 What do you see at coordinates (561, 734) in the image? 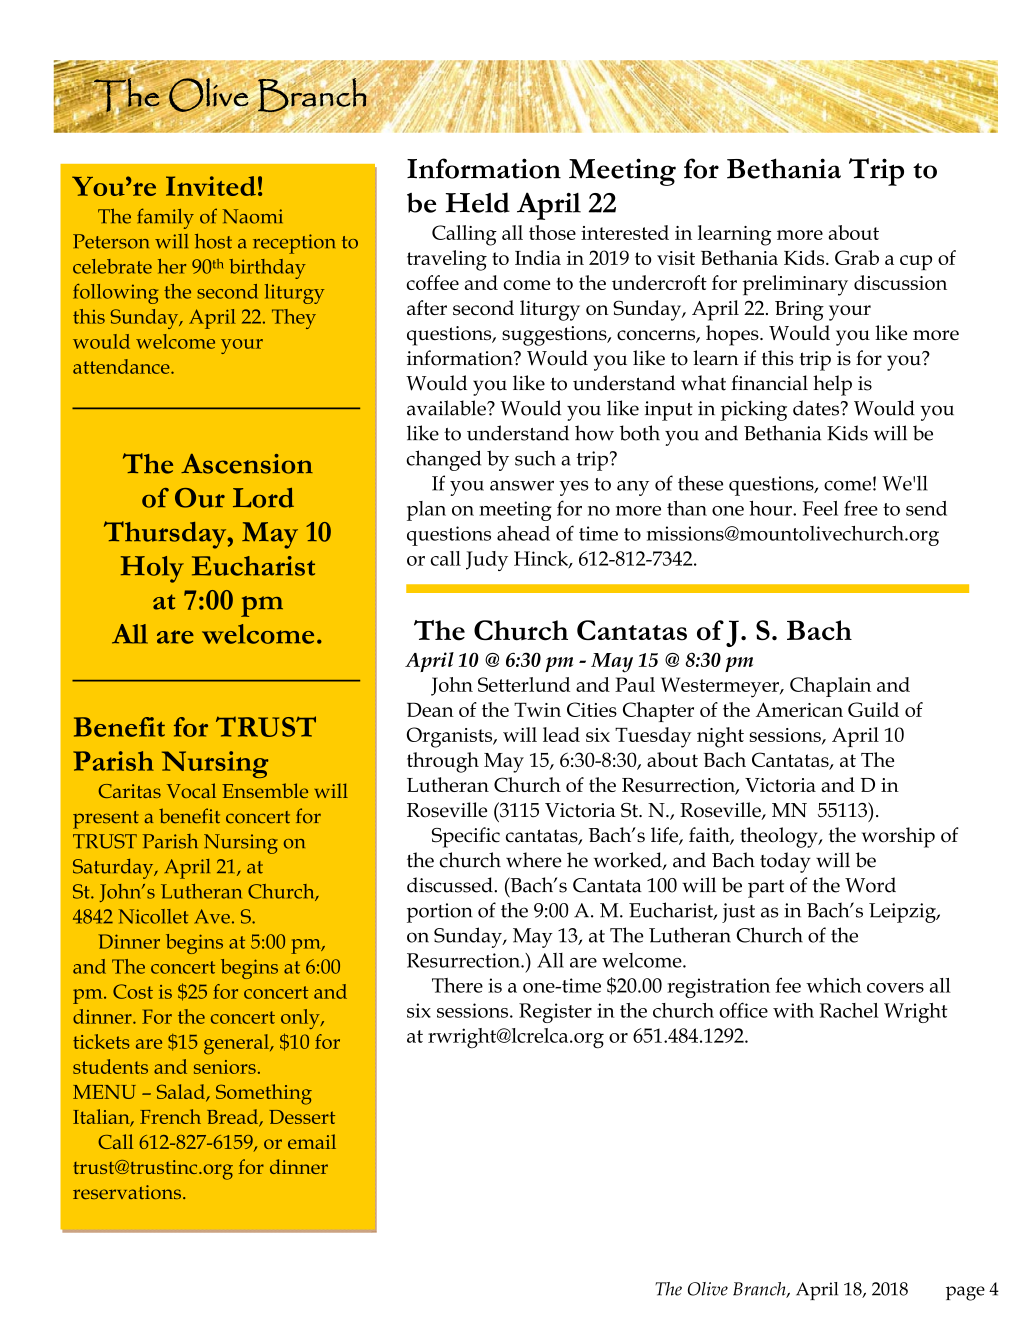
I see `lead` at bounding box center [561, 734].
